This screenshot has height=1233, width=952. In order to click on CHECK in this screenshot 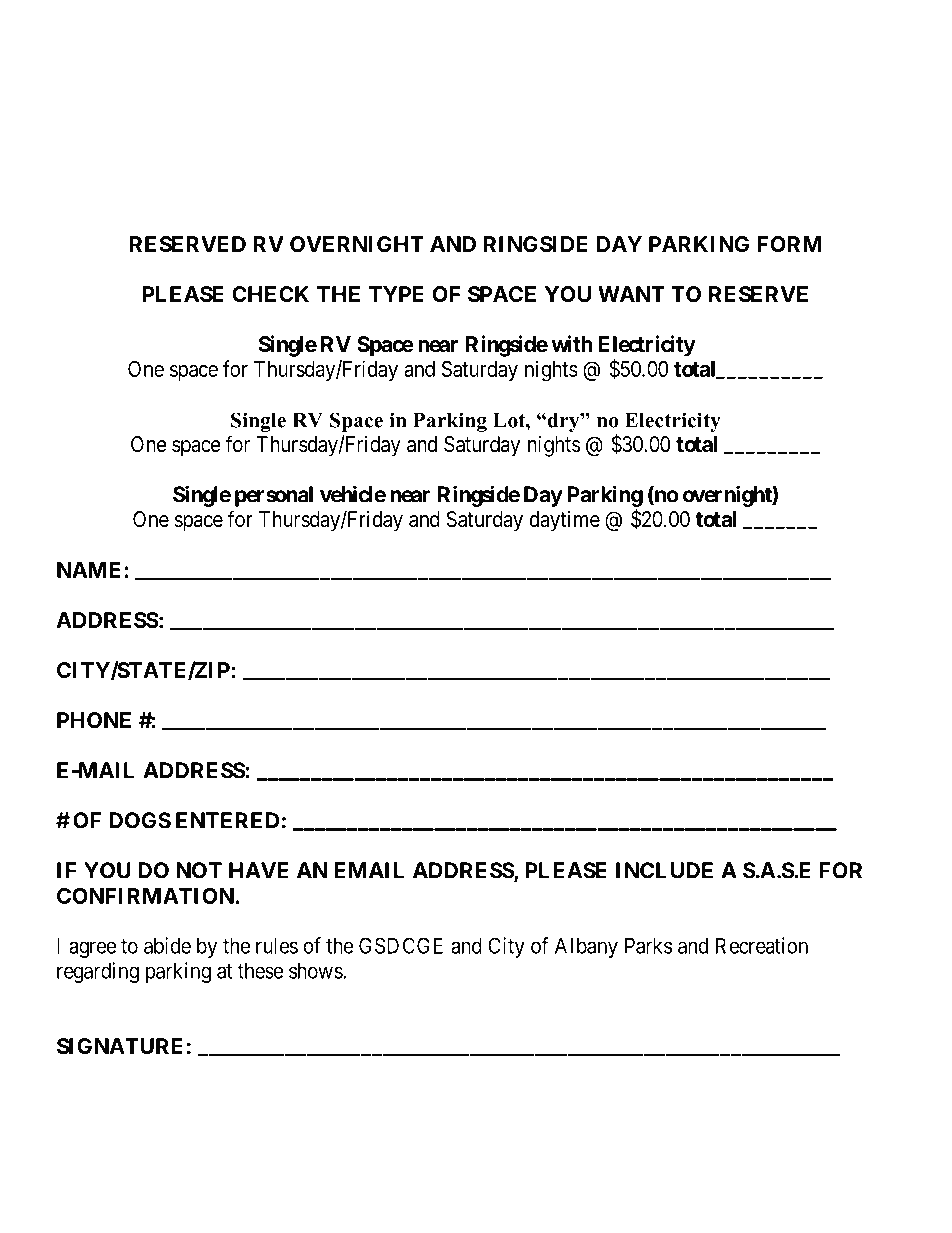, I will do `click(270, 294)`.
